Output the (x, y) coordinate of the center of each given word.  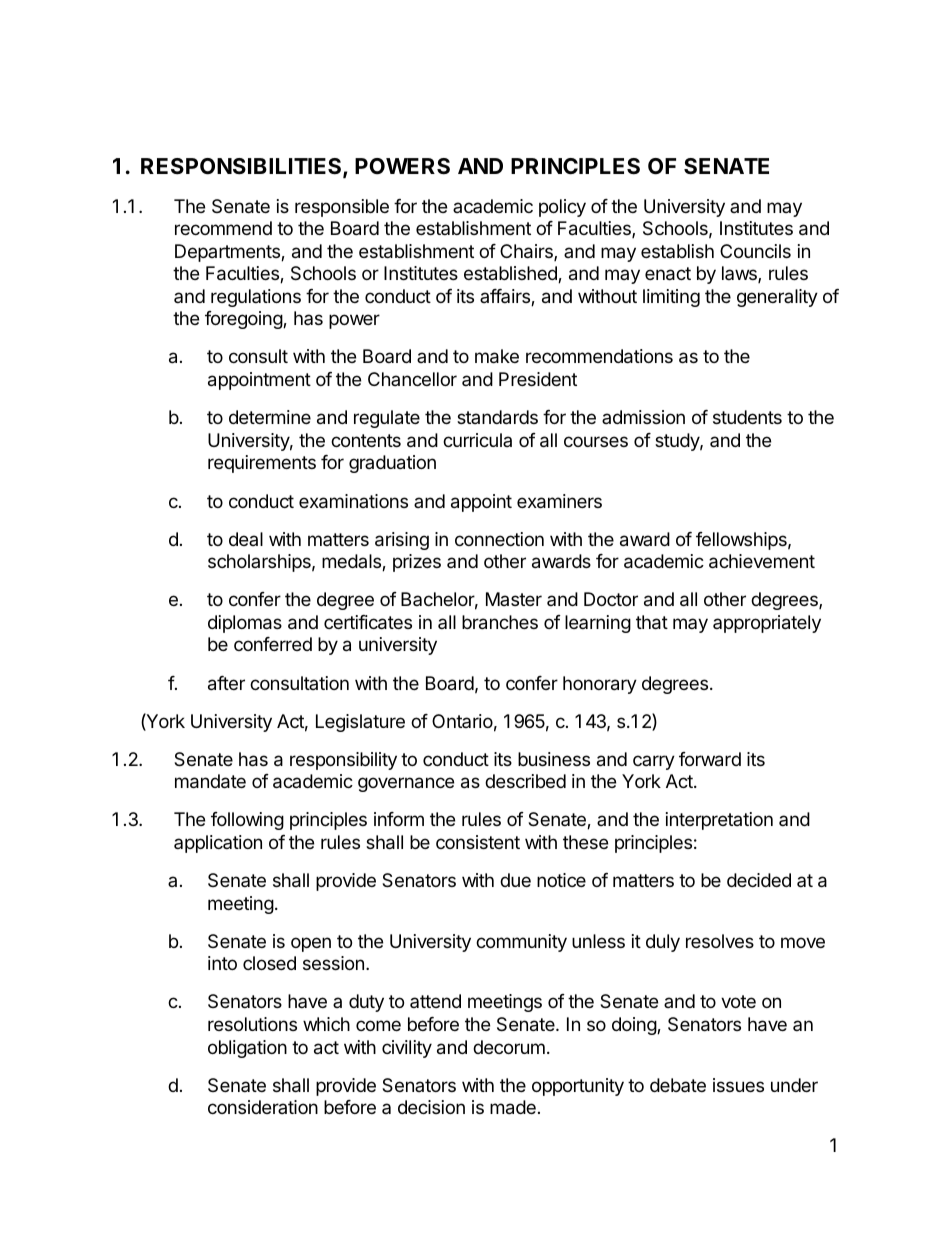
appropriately (767, 624)
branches (500, 622)
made (513, 1107)
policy (562, 208)
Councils (755, 251)
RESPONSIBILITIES (242, 167)
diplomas (245, 624)
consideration (263, 1107)
